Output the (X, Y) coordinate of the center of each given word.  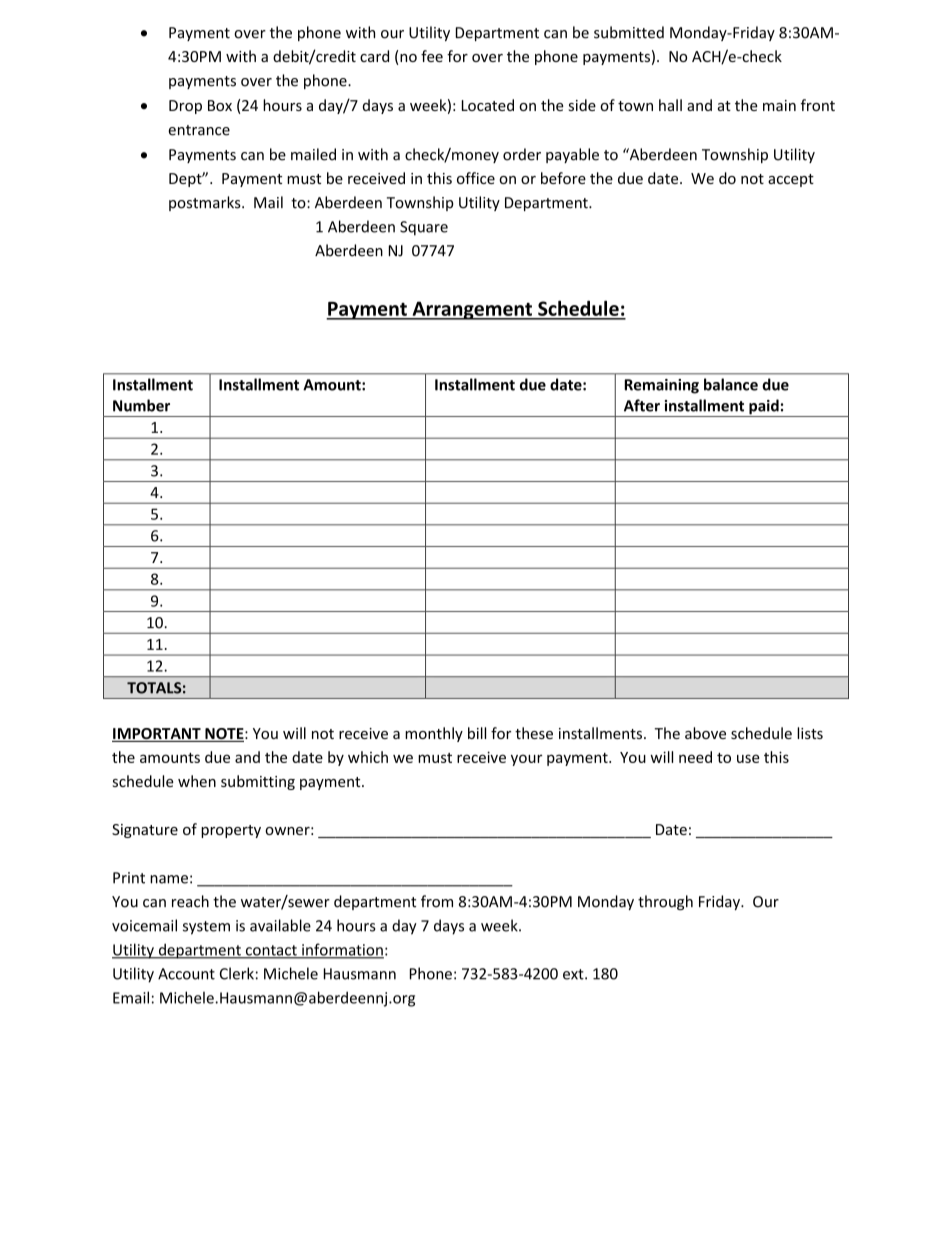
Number (141, 405)
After (642, 405)
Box (220, 105)
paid (764, 408)
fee (432, 56)
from (437, 901)
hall (670, 105)
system (206, 928)
